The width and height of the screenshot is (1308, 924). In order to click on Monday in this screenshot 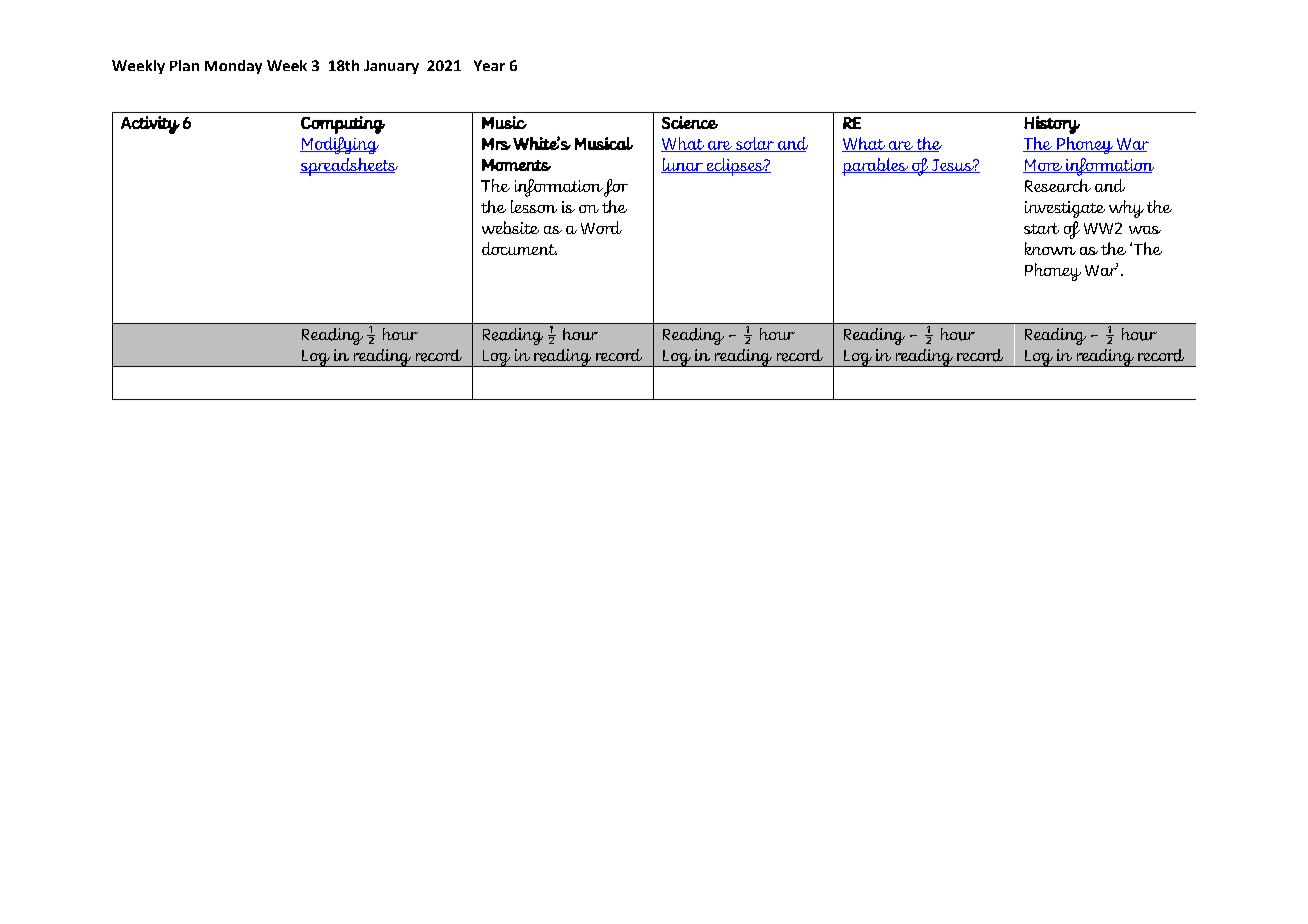, I will do `click(233, 67)`.
